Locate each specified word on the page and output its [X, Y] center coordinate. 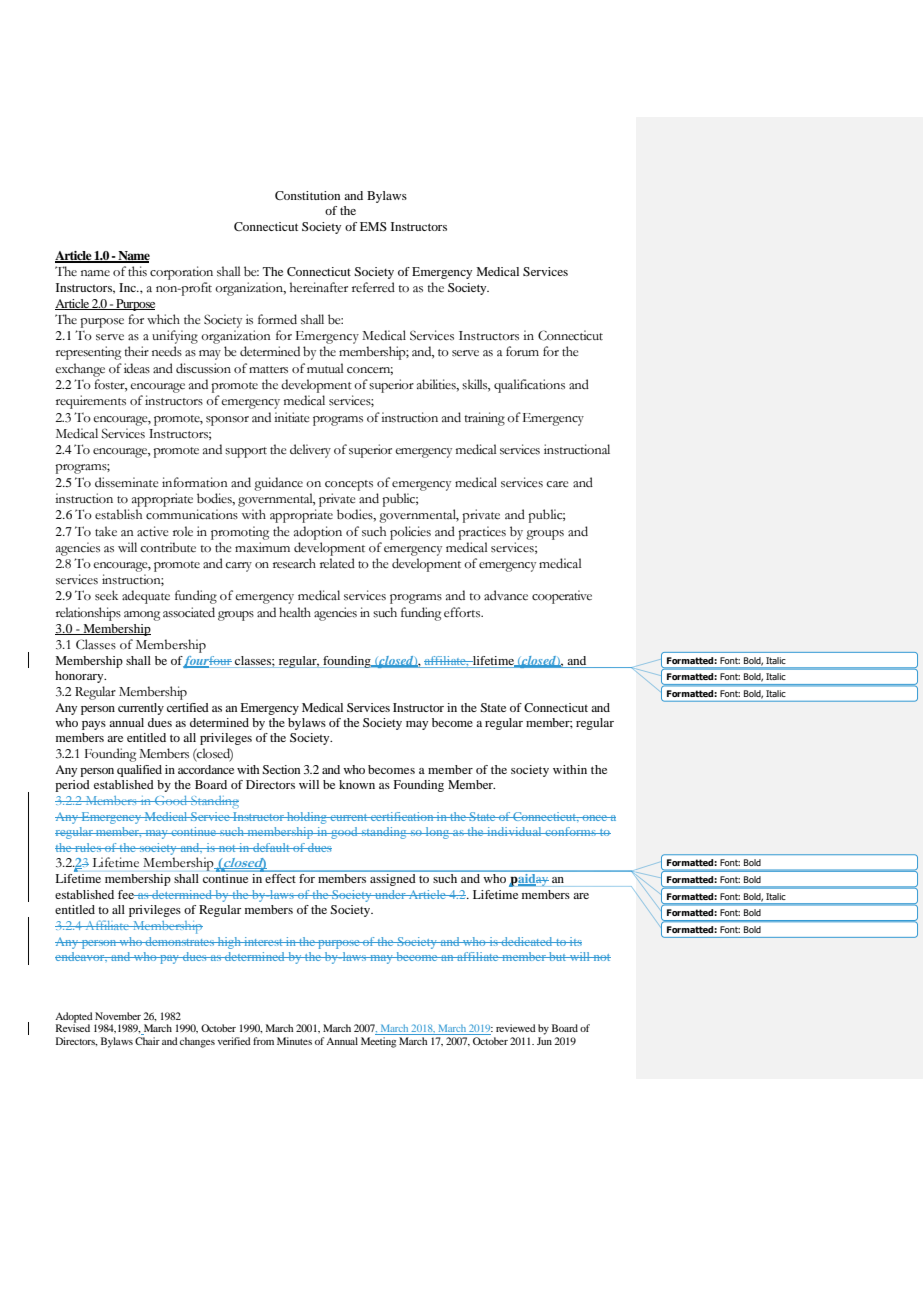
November [118, 1016]
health [295, 612]
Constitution [307, 195]
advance [506, 595]
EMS [373, 226]
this [137, 271]
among [142, 616]
